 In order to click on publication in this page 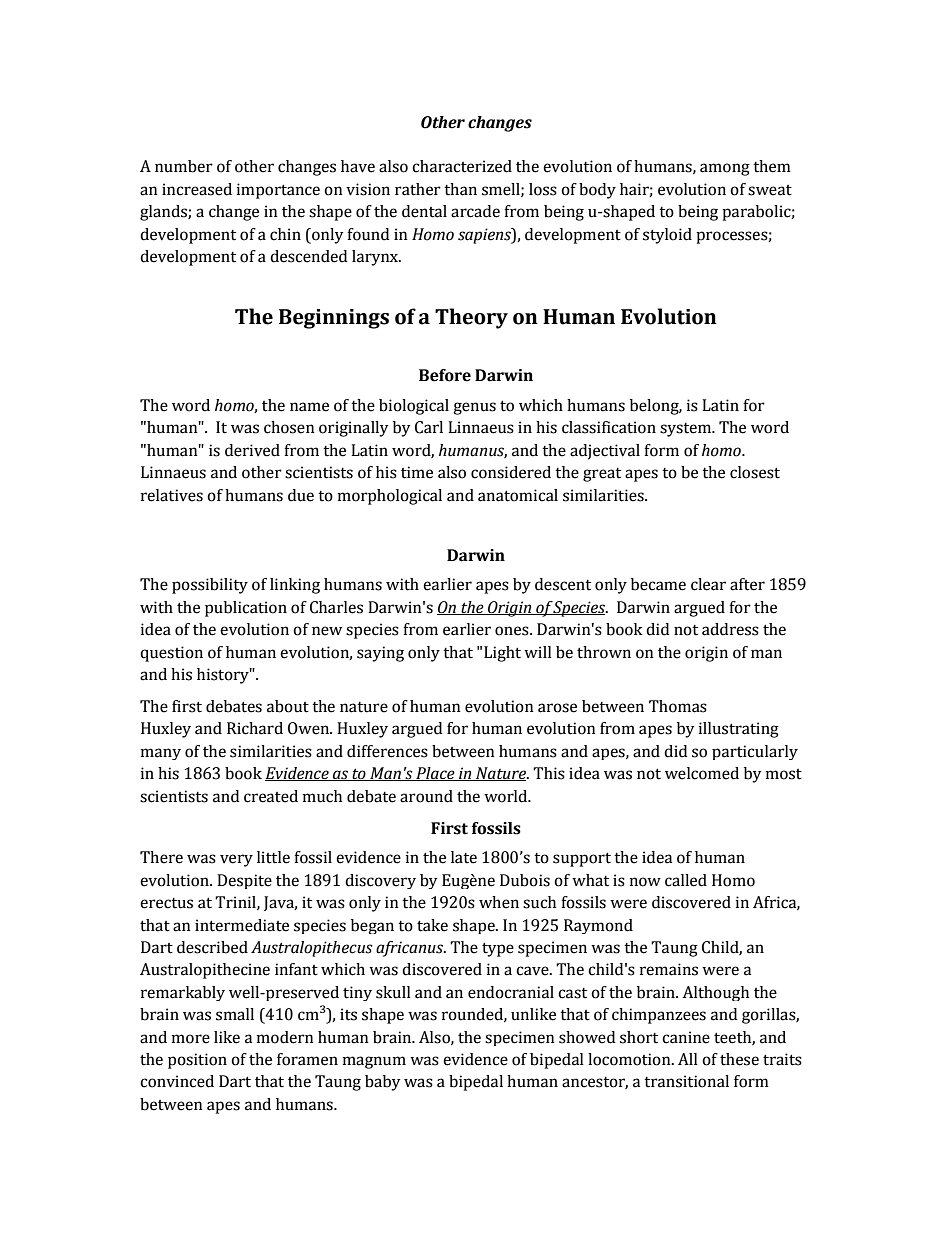, I will do `click(246, 609)`.
